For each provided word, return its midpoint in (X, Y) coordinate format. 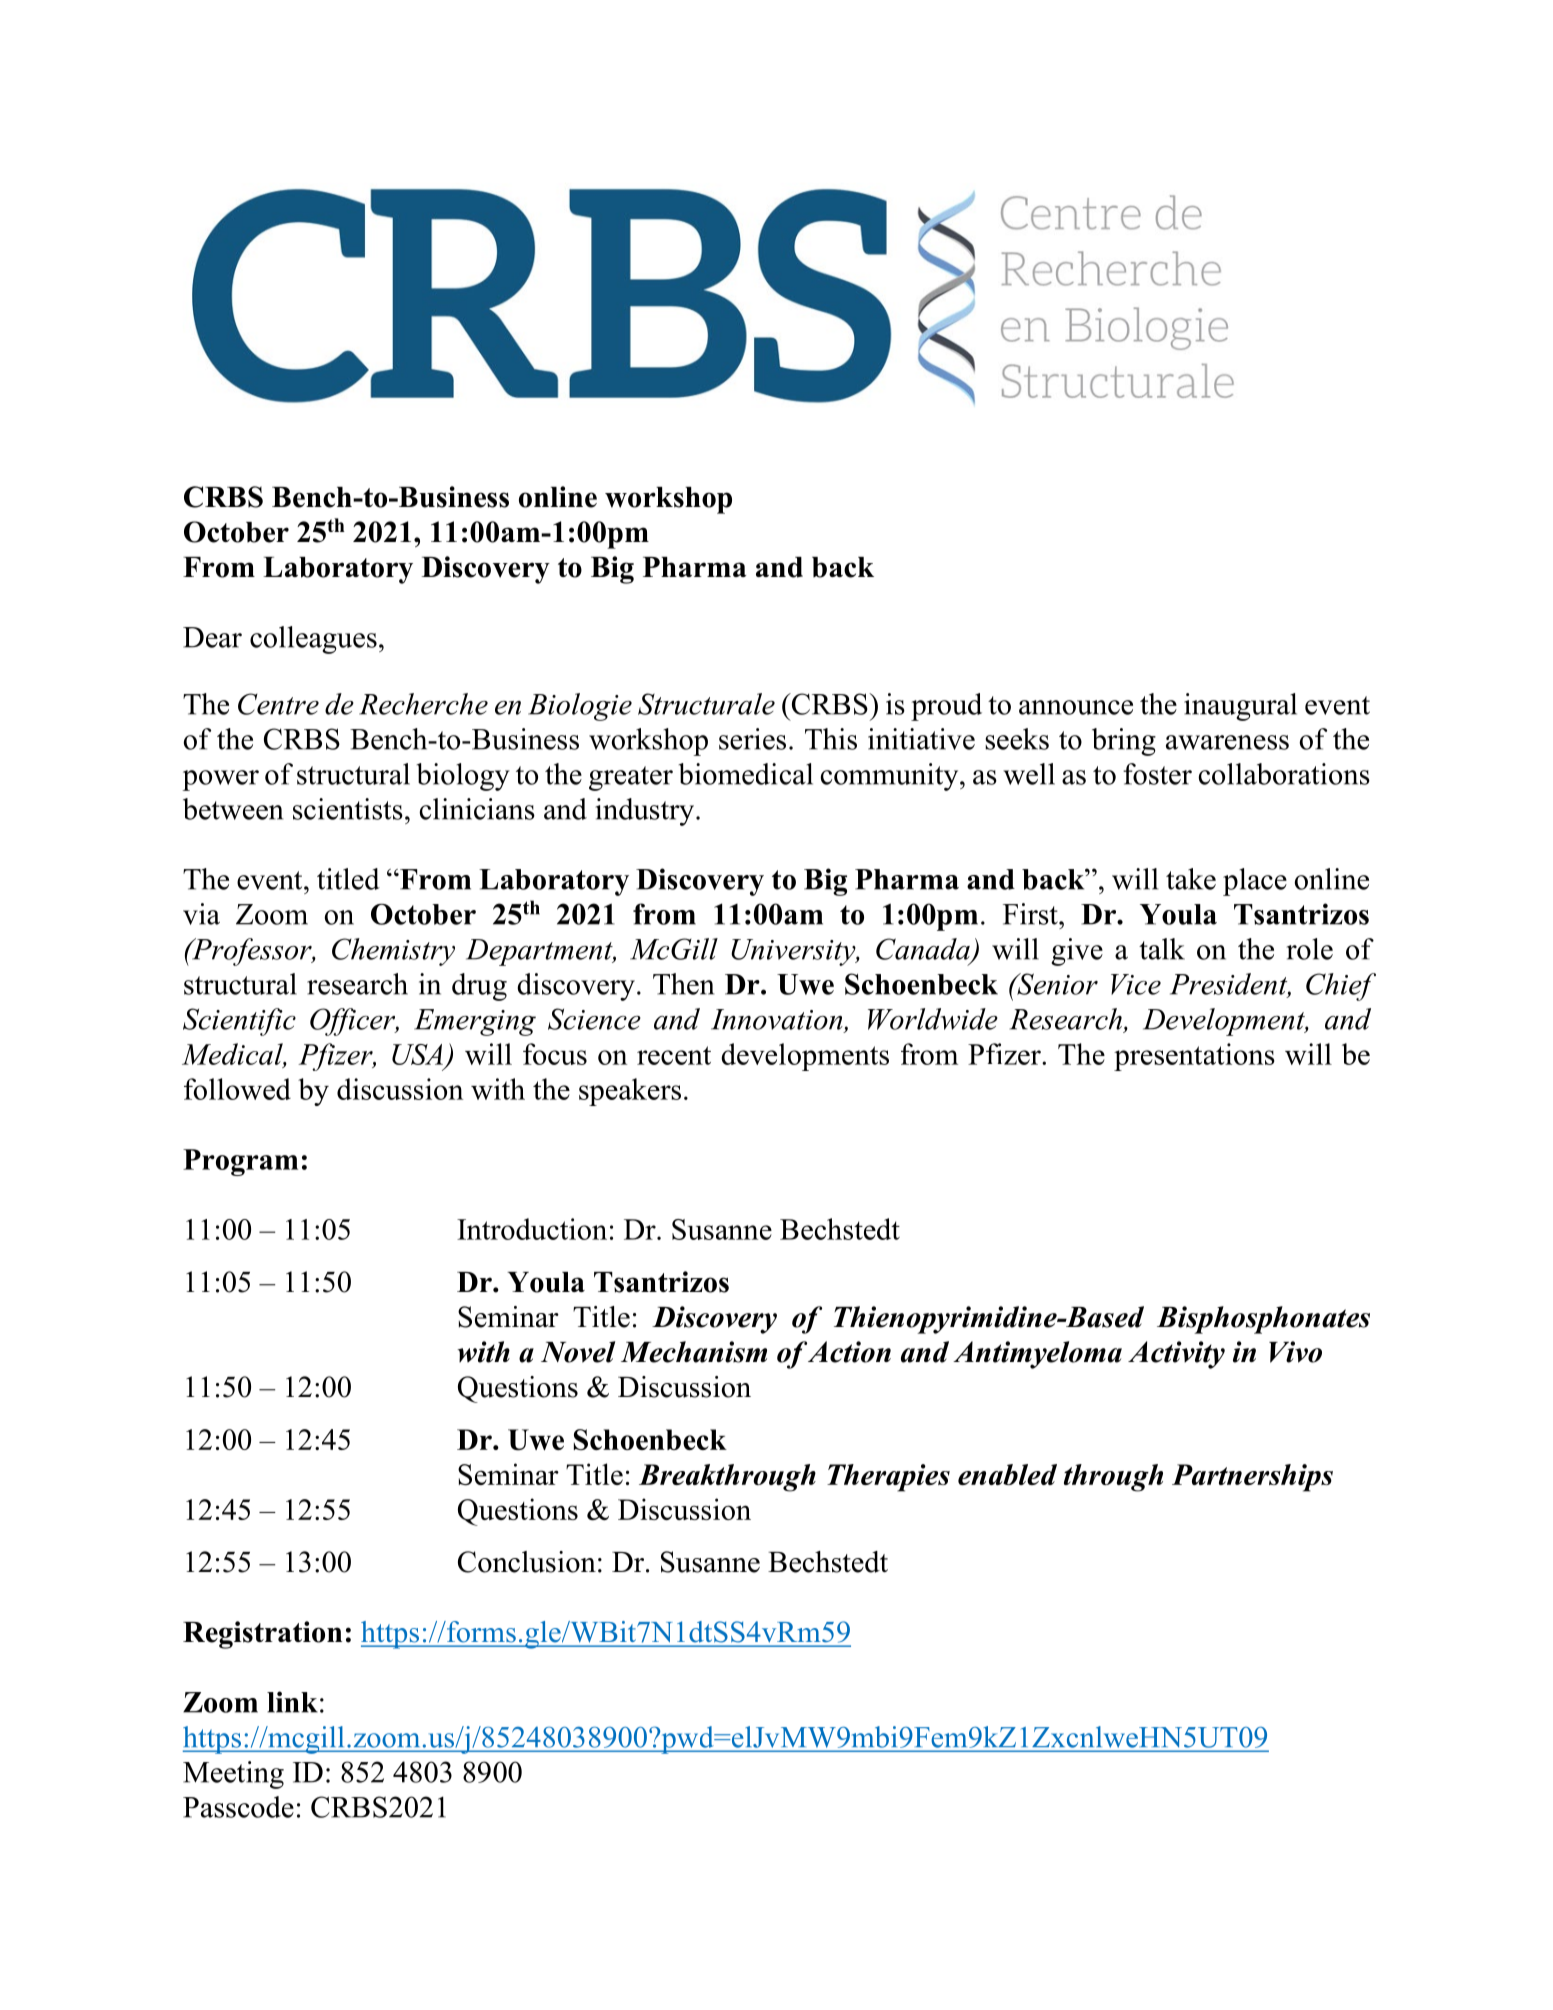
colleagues (313, 640)
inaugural (1240, 707)
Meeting (233, 1775)
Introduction (532, 1229)
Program (240, 1162)
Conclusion (527, 1562)
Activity (1176, 1355)
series (752, 739)
